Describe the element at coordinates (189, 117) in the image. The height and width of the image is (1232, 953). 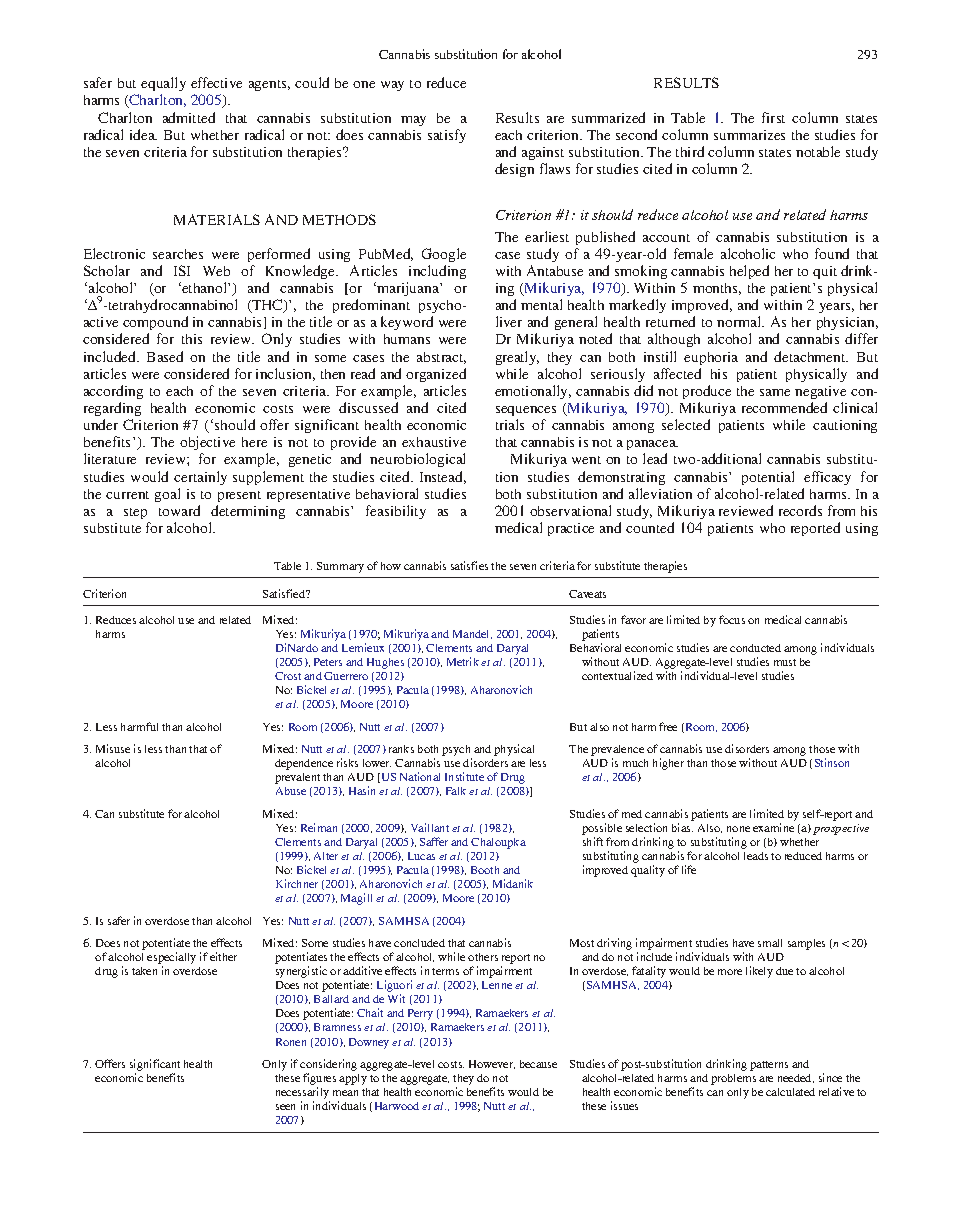
I see `admitted` at that location.
